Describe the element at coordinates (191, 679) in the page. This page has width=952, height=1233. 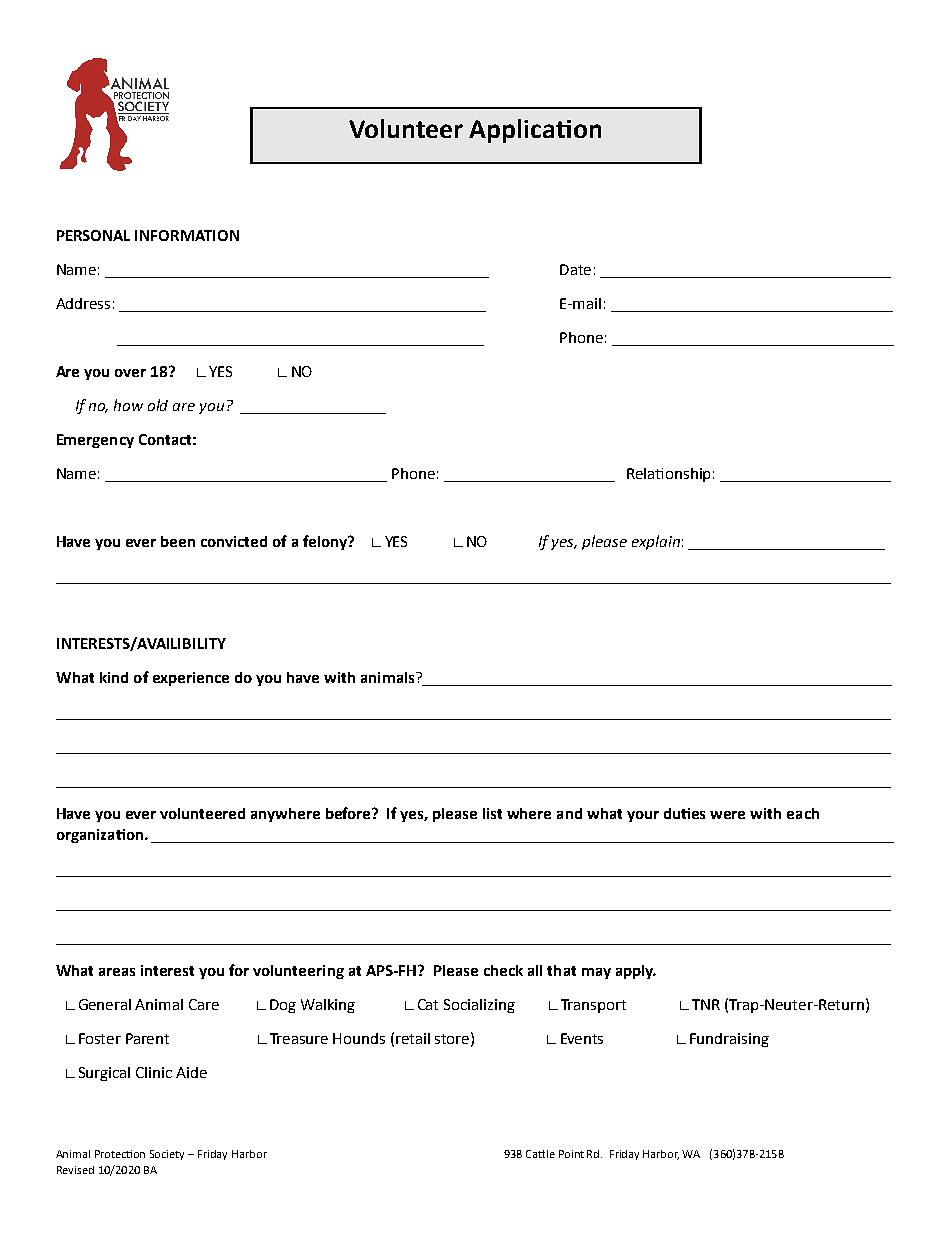
I see `experience` at that location.
